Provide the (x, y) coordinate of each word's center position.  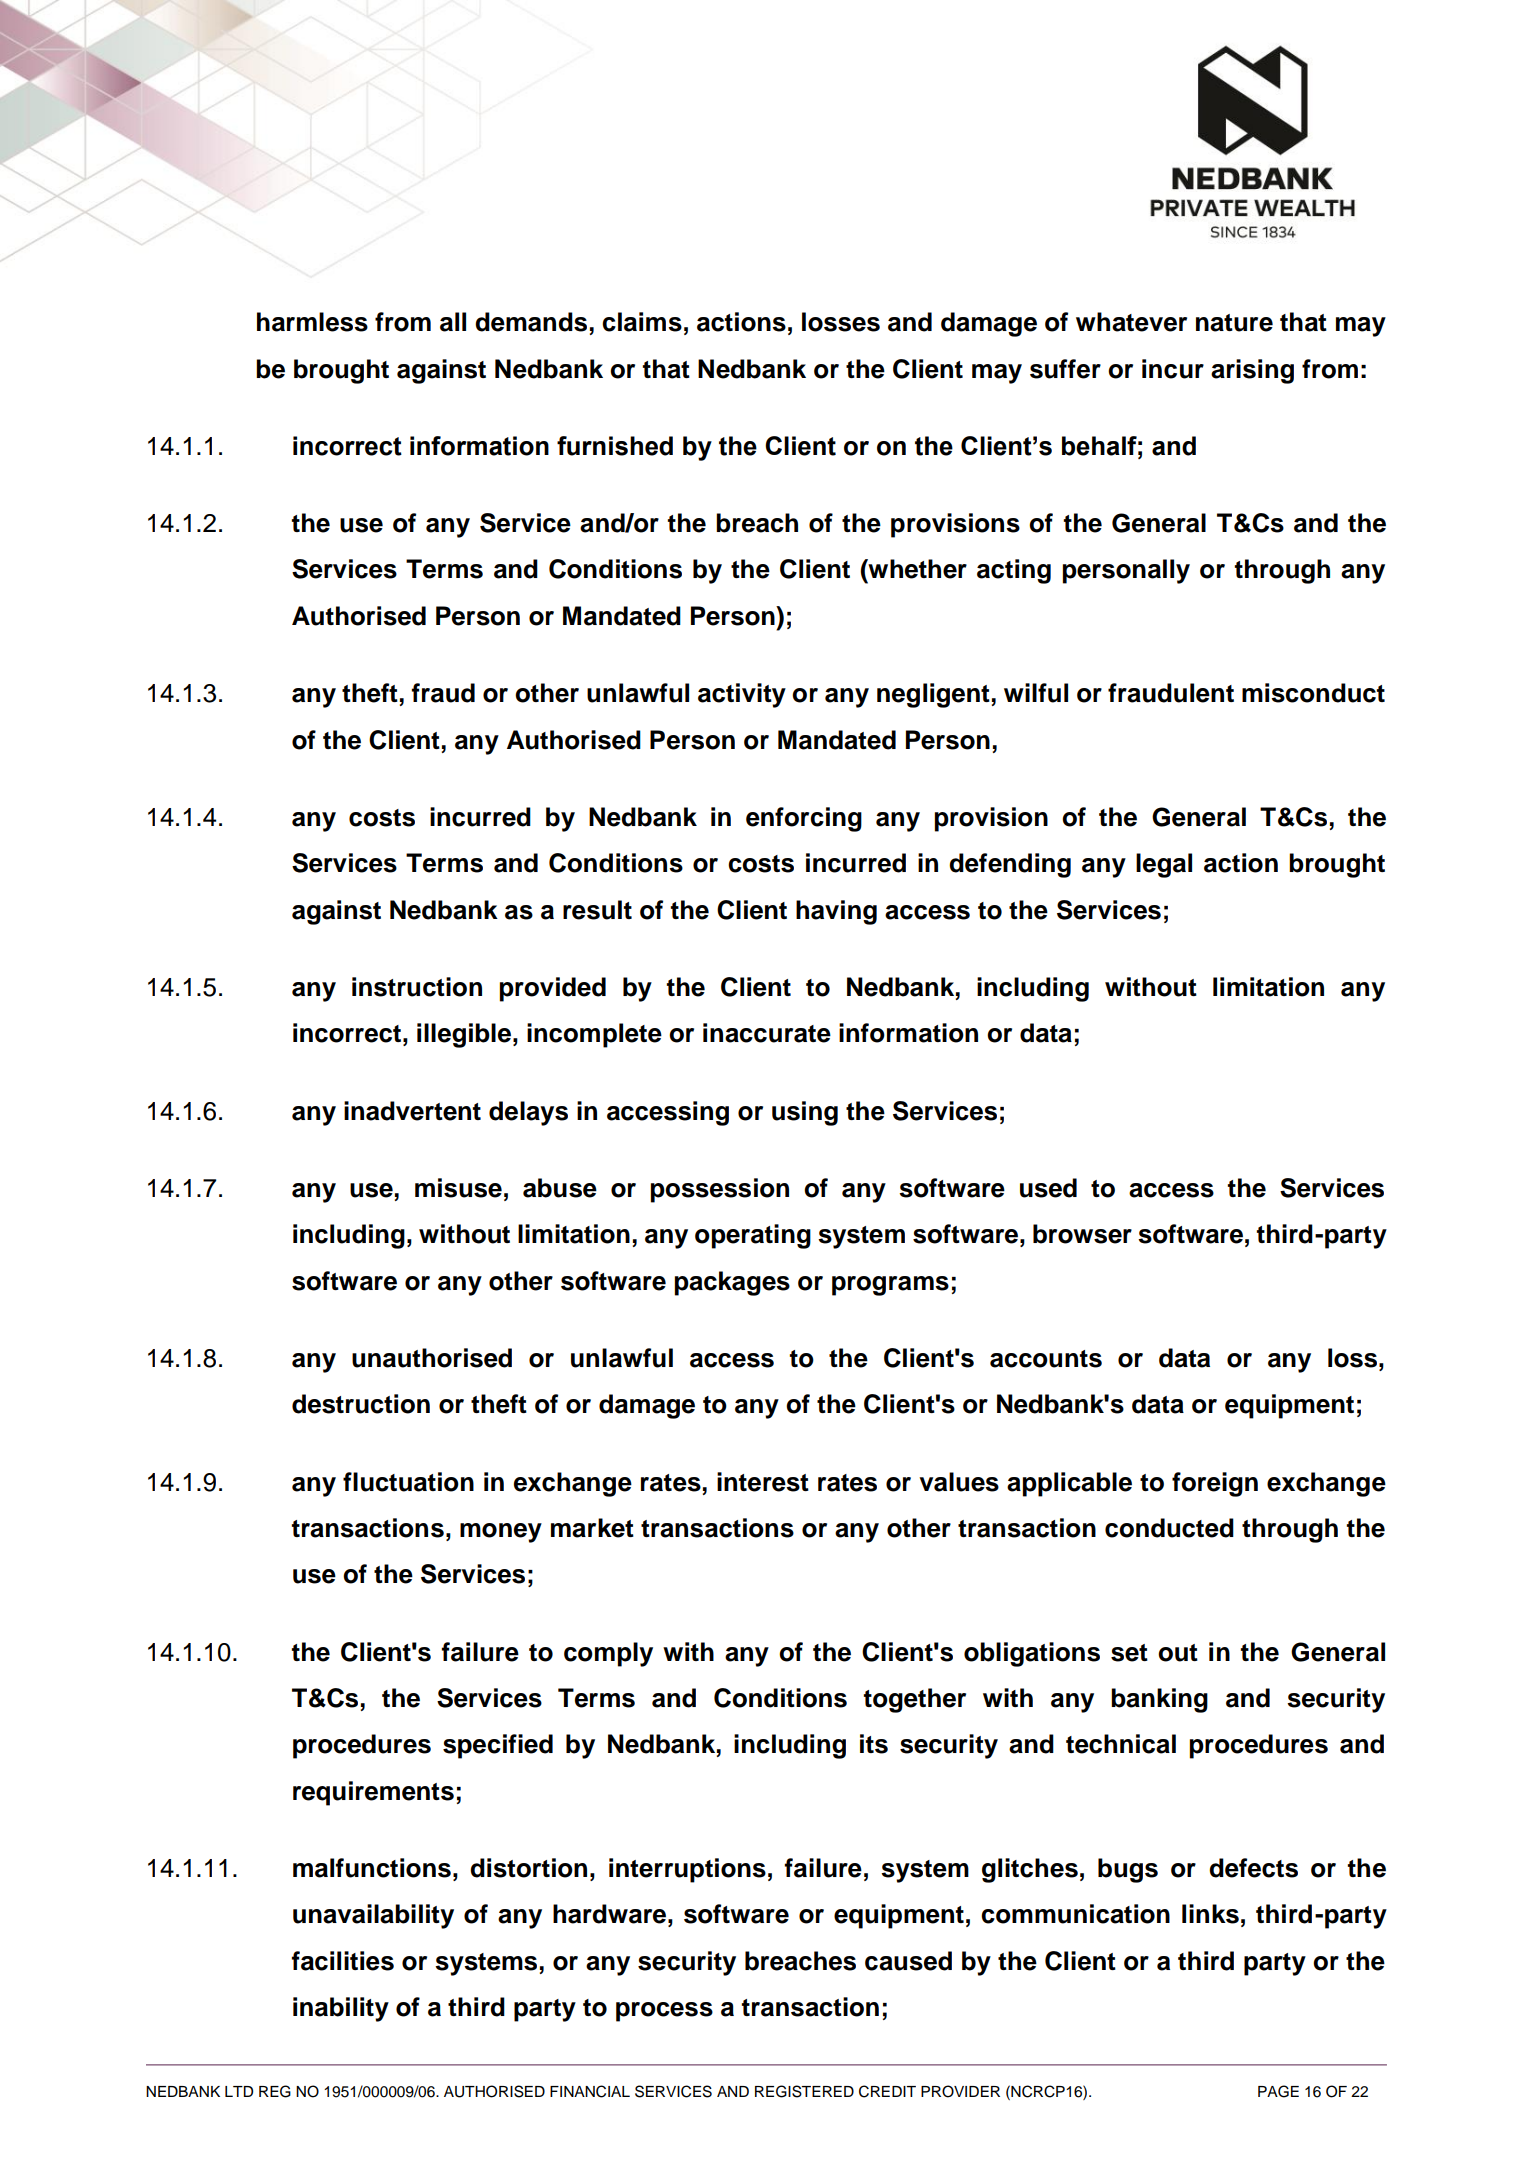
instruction (417, 987)
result (597, 910)
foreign (1215, 1484)
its (874, 1744)
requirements (373, 1793)
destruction (361, 1404)
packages (732, 1283)
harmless (312, 322)
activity (742, 695)
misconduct (1313, 693)
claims (642, 322)
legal (1164, 865)
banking (1159, 1700)
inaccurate (767, 1033)
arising (1252, 371)
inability (341, 2009)
